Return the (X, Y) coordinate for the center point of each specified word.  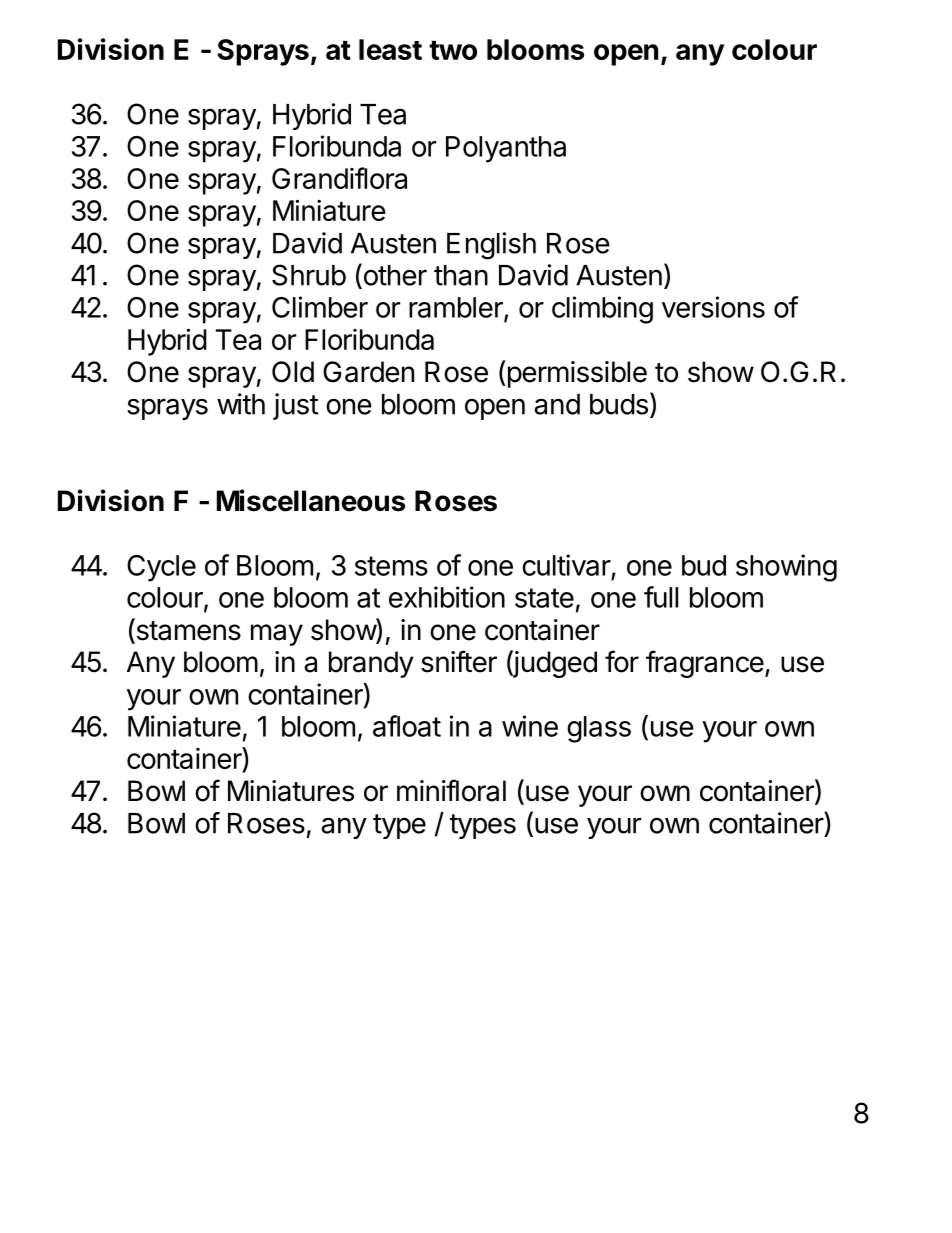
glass (599, 729)
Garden (368, 372)
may (277, 635)
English (491, 246)
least (390, 49)
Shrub (309, 275)
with (241, 404)
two (453, 50)
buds (619, 404)
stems (391, 566)
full (661, 597)
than (461, 275)
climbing (602, 310)
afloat (407, 726)
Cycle (161, 568)
